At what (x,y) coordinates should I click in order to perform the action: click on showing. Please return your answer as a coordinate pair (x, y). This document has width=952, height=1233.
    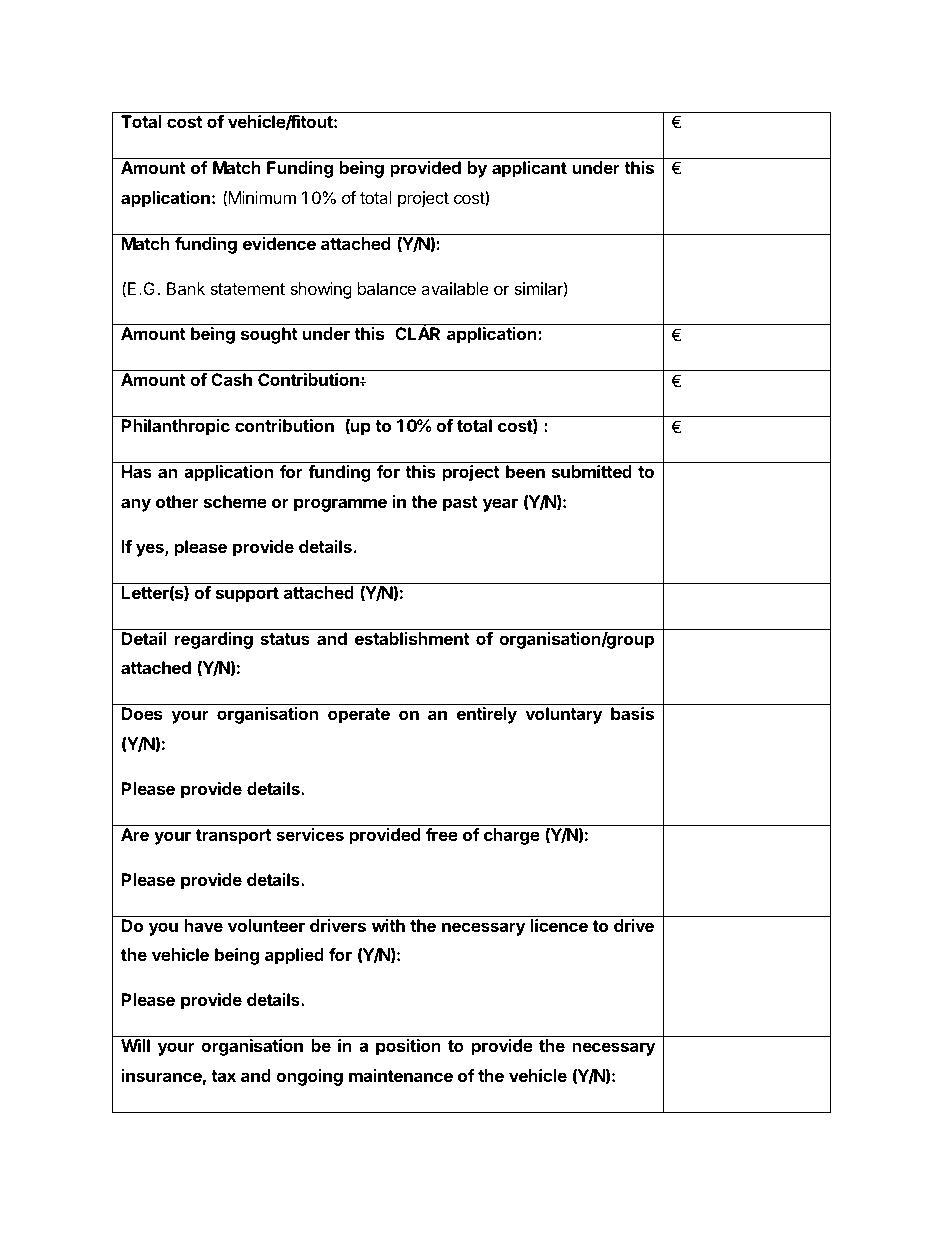
    Looking at the image, I should click on (321, 290).
